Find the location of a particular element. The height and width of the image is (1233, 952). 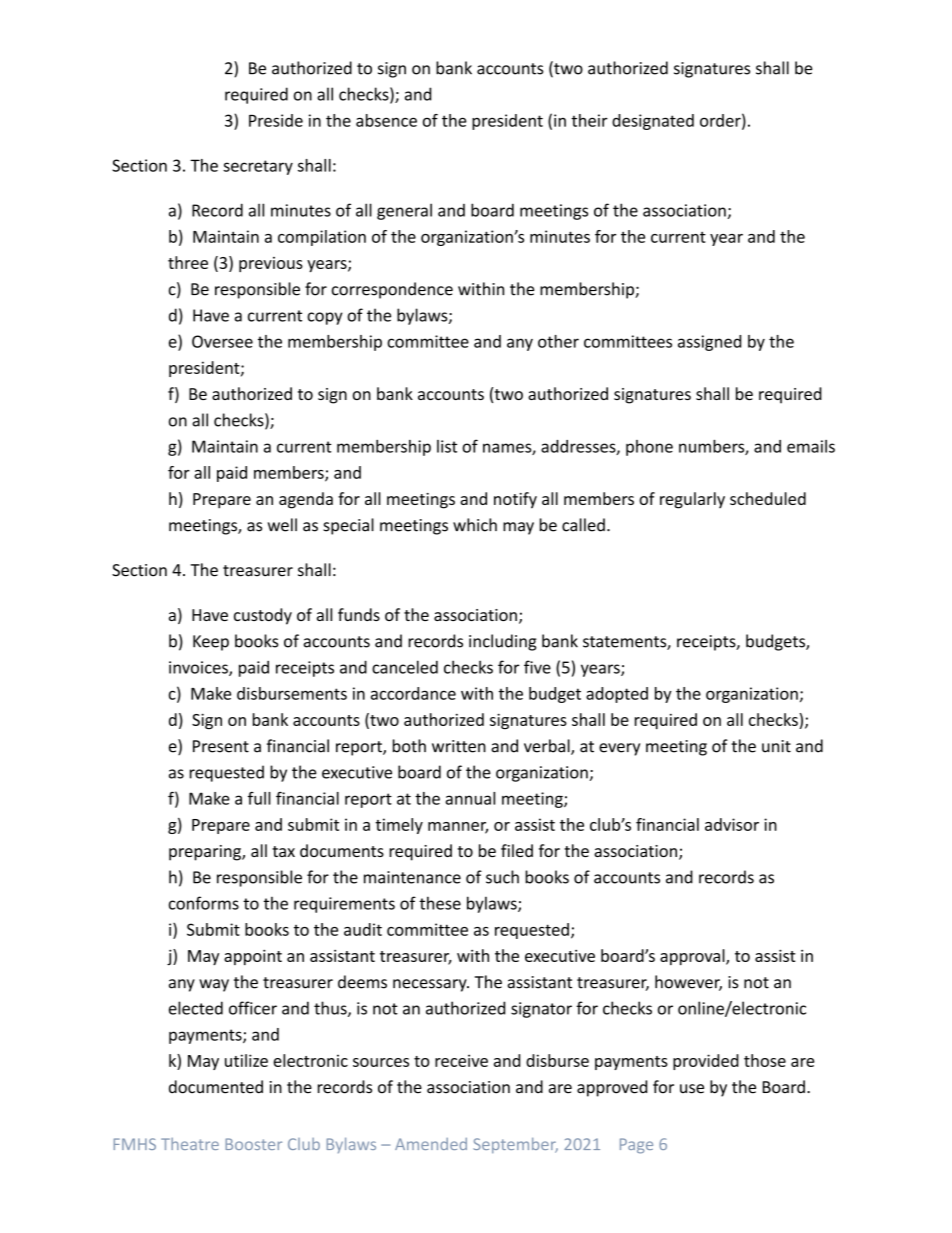

Oversee is located at coordinates (222, 341).
